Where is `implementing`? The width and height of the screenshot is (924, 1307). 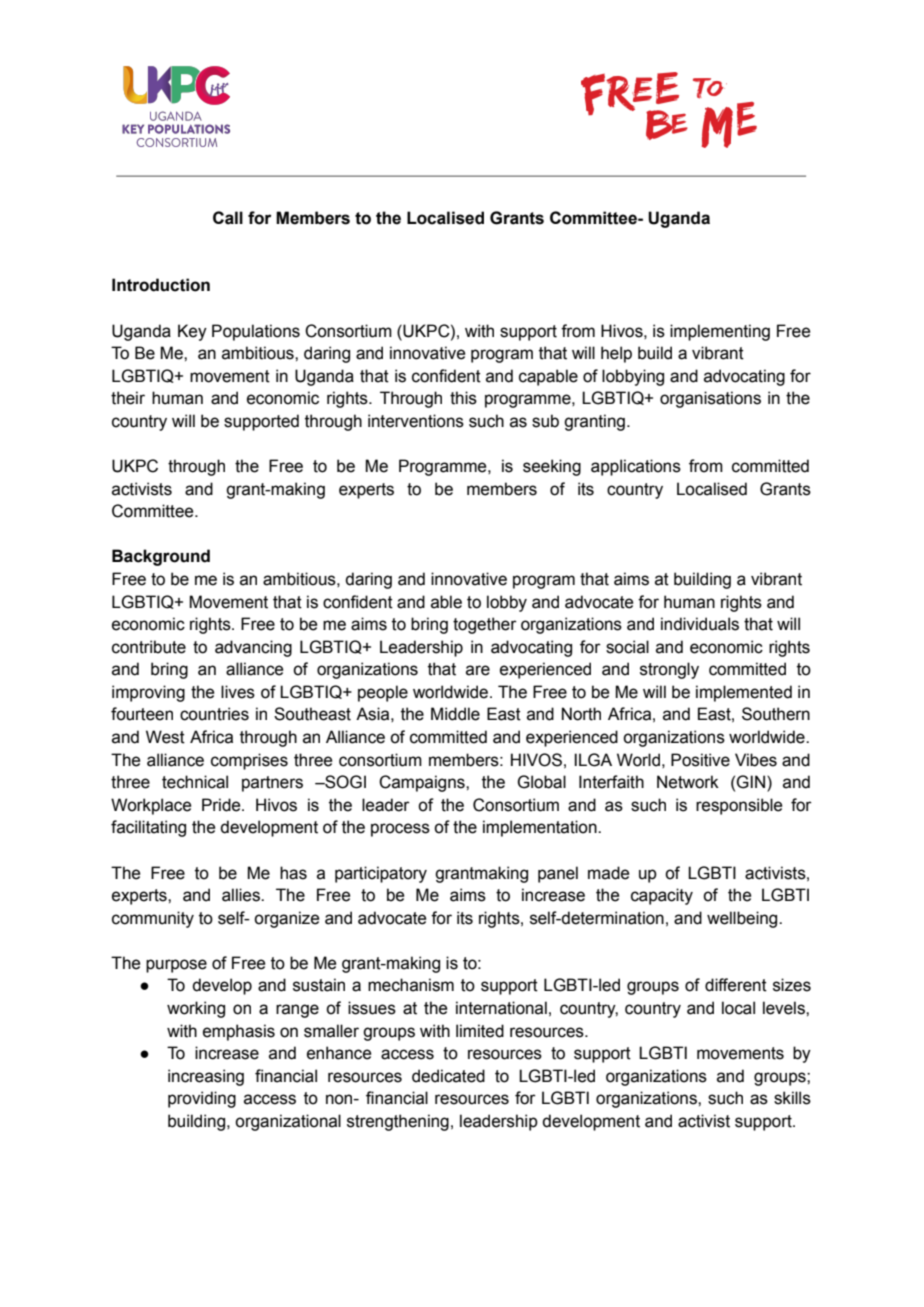 implementing is located at coordinates (720, 332).
